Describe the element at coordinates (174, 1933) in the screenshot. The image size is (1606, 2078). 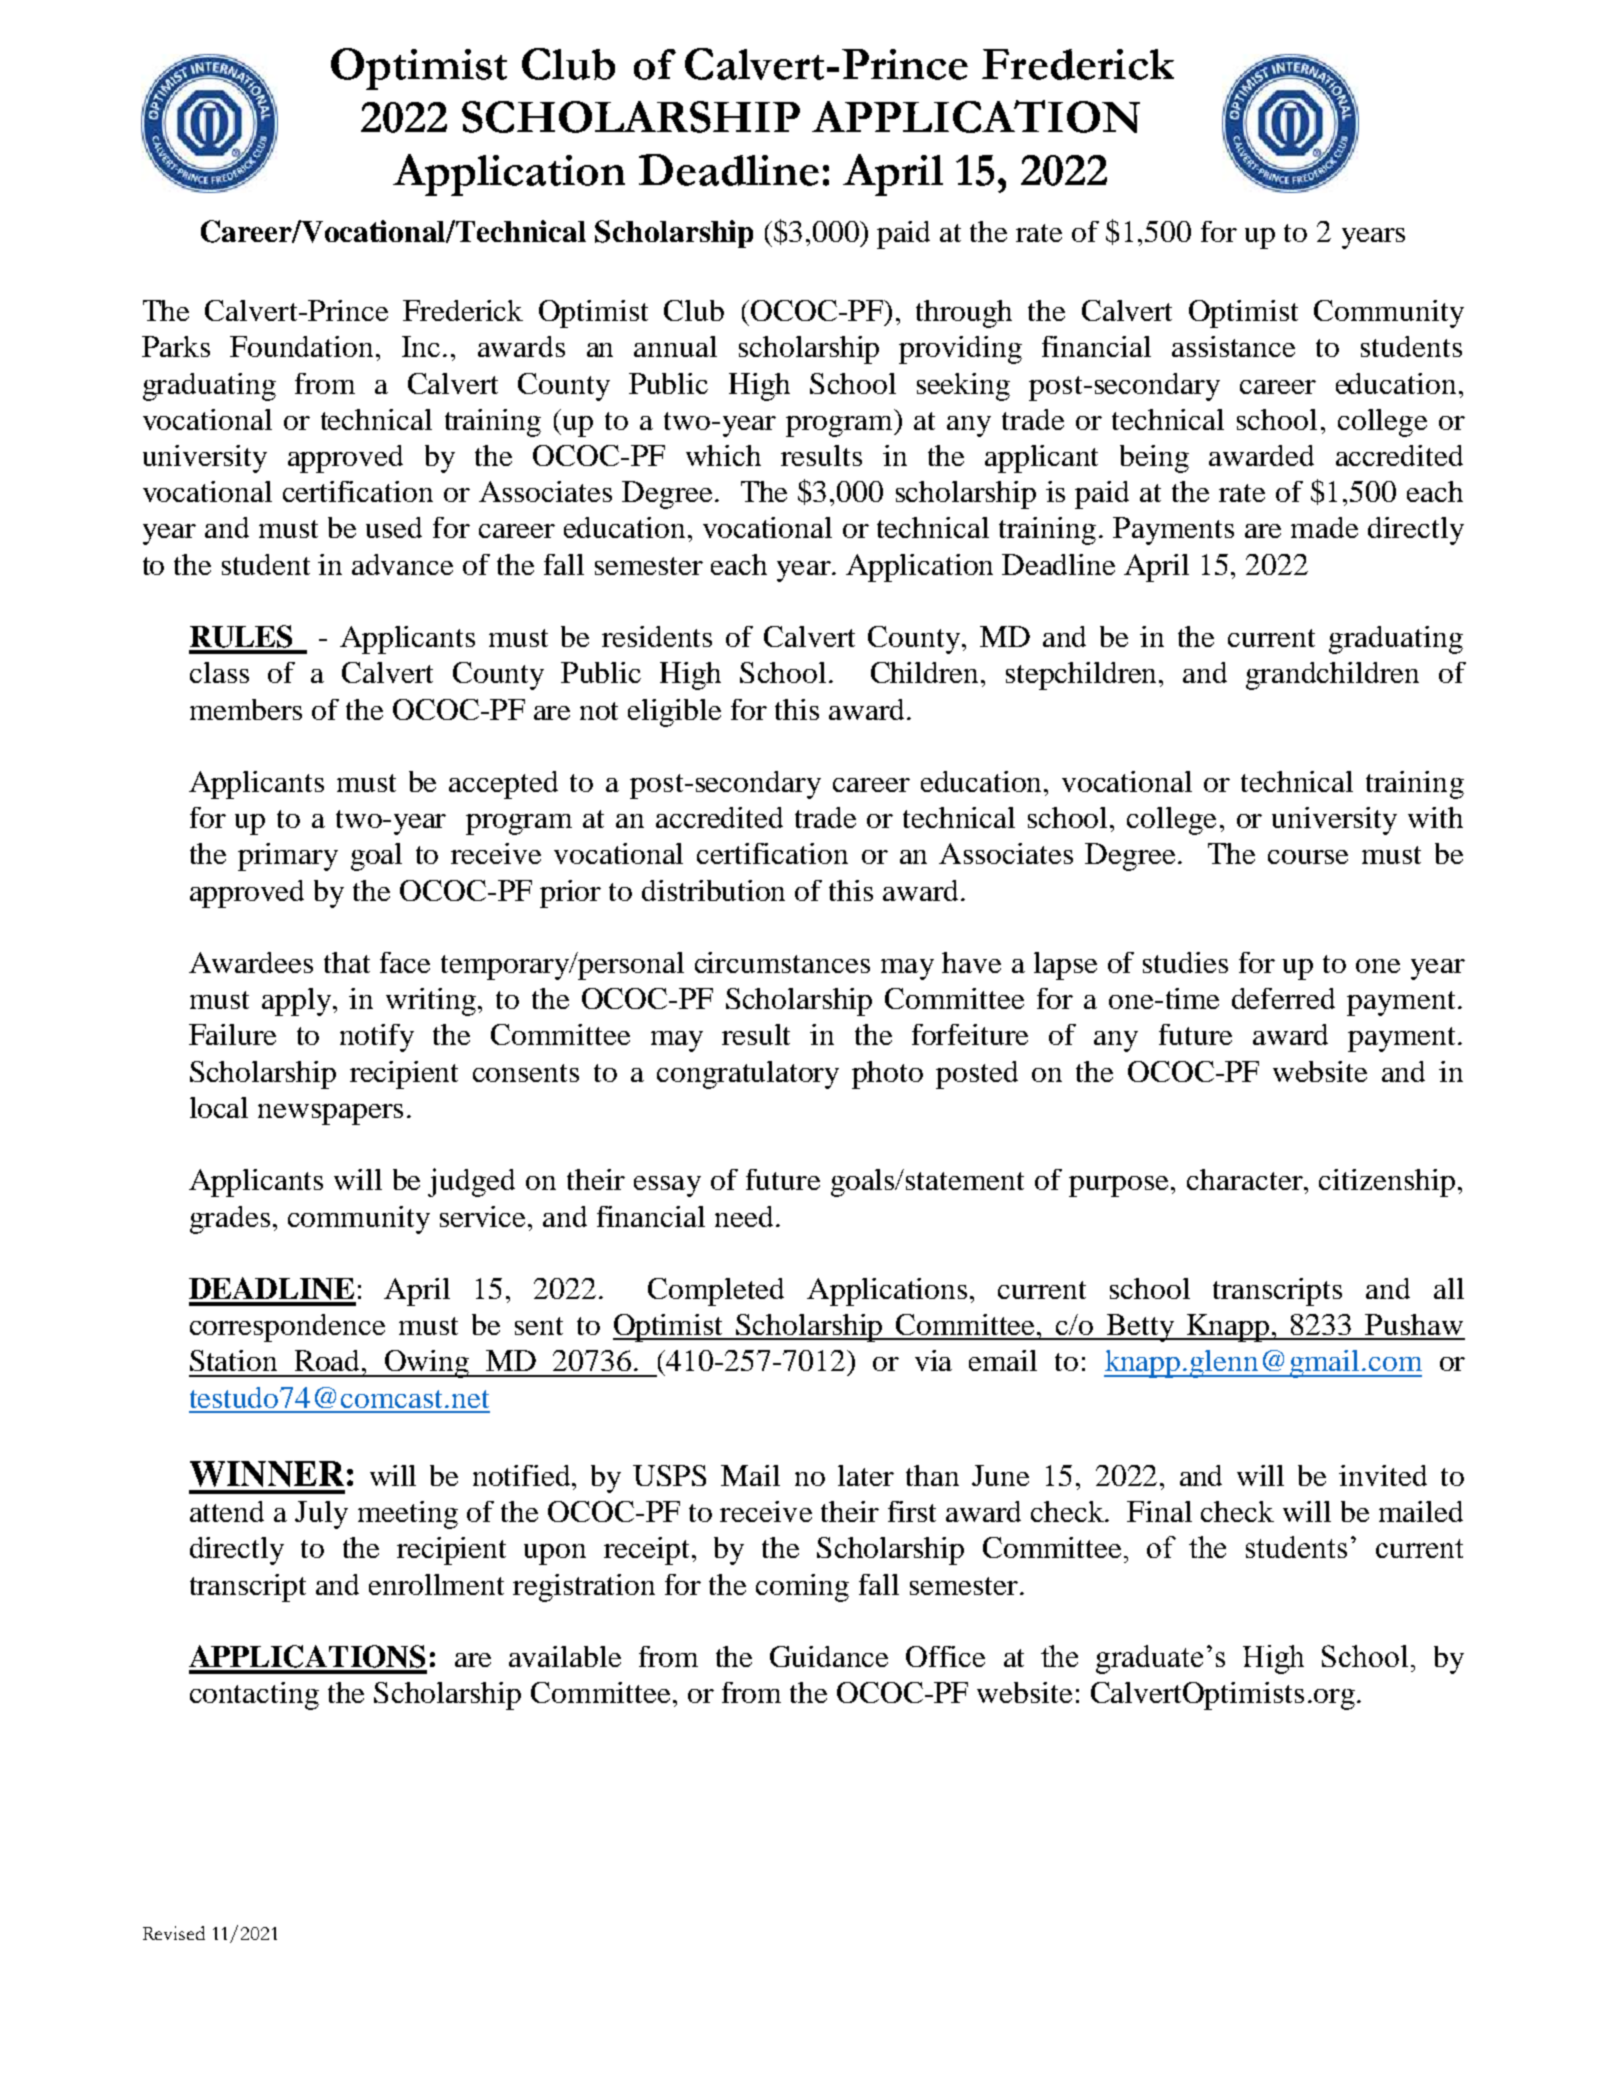
I see `Revised` at that location.
